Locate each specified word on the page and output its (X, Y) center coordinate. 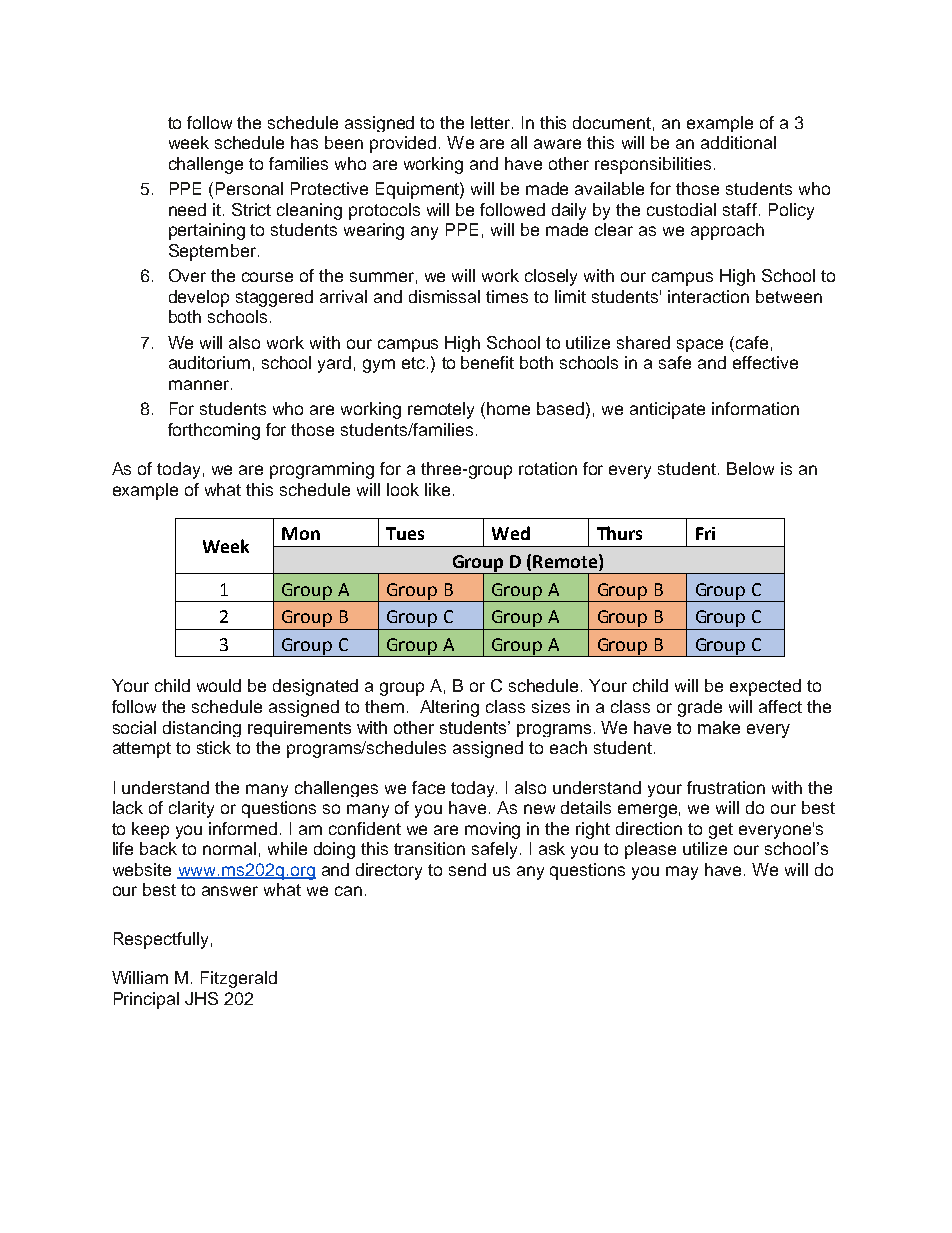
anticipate (667, 410)
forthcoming (214, 431)
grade (700, 708)
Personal (249, 188)
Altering (449, 708)
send (467, 869)
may (682, 873)
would (219, 685)
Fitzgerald (239, 979)
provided (405, 144)
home (508, 408)
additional (738, 142)
